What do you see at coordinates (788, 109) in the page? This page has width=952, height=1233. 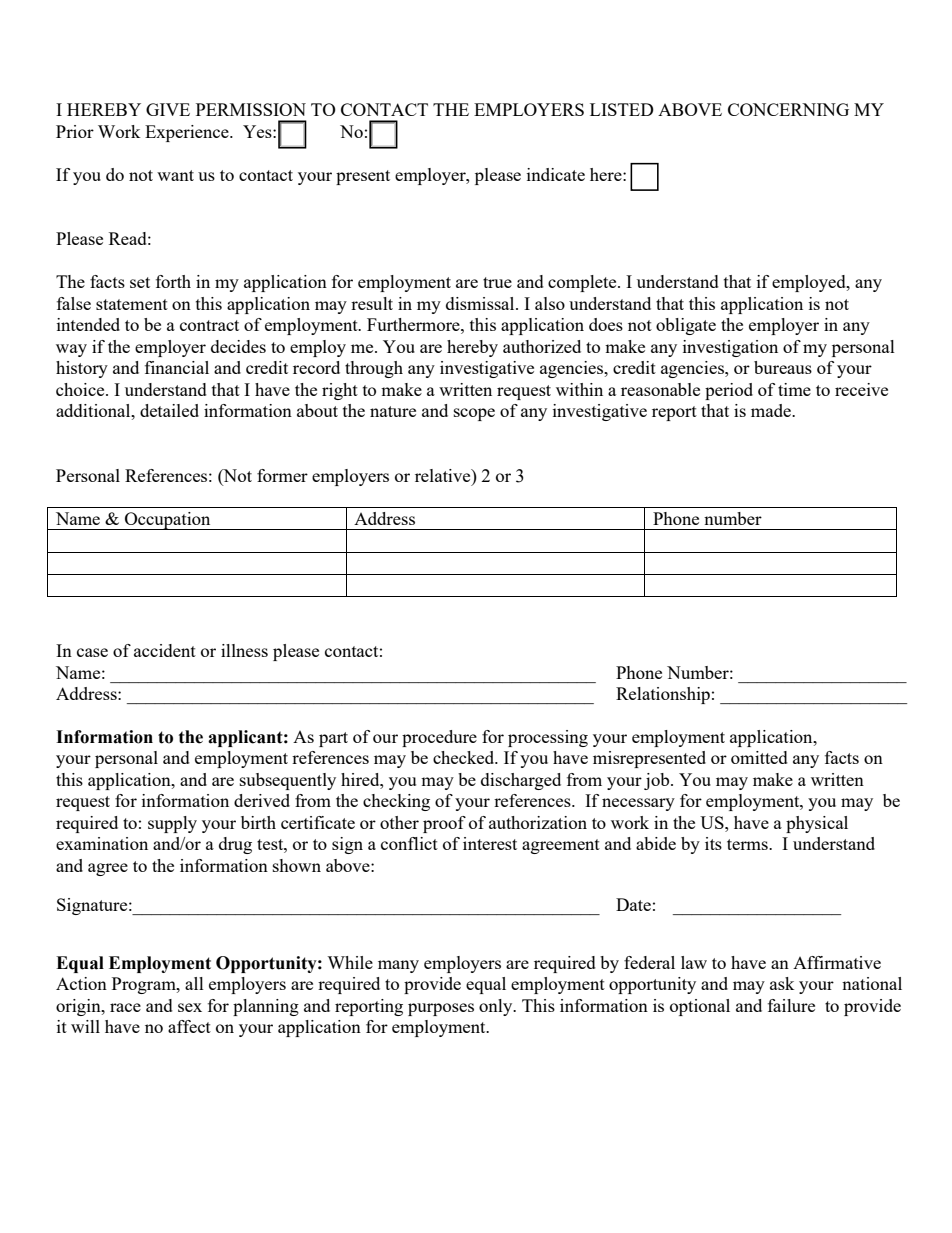 I see `CONCERNING` at bounding box center [788, 109].
